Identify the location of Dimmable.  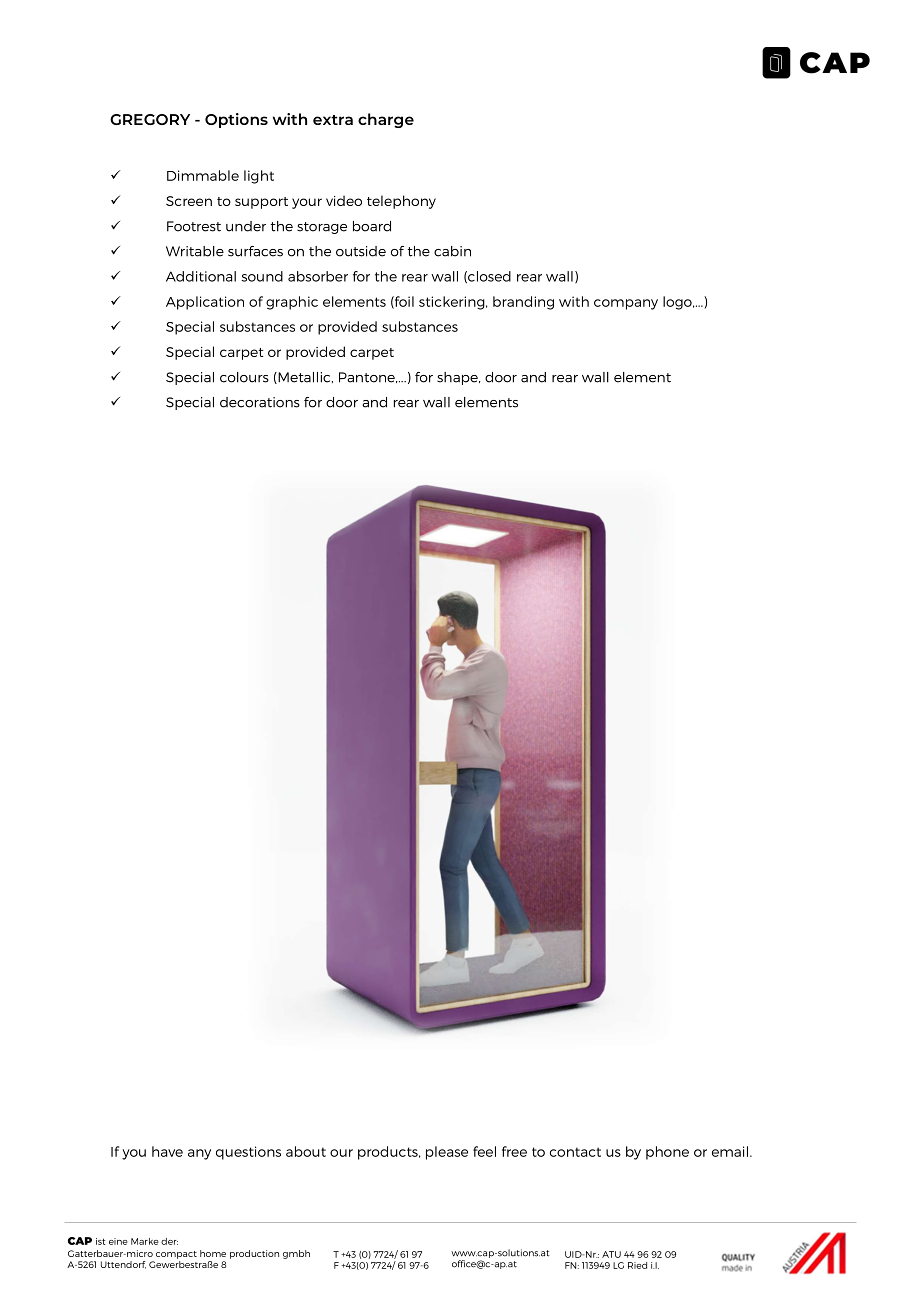
(203, 175).
